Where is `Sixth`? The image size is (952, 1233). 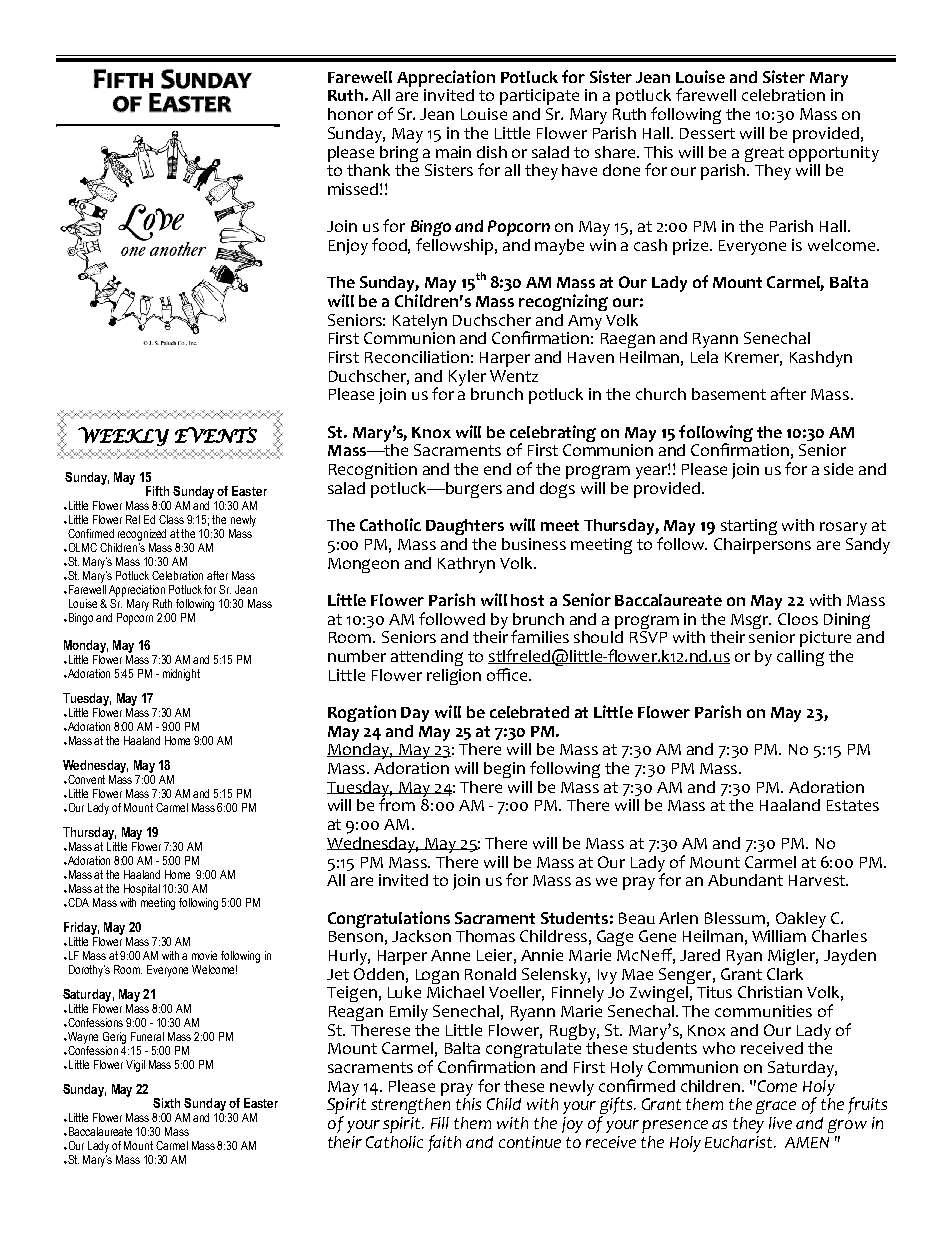
Sixth is located at coordinates (166, 1103).
